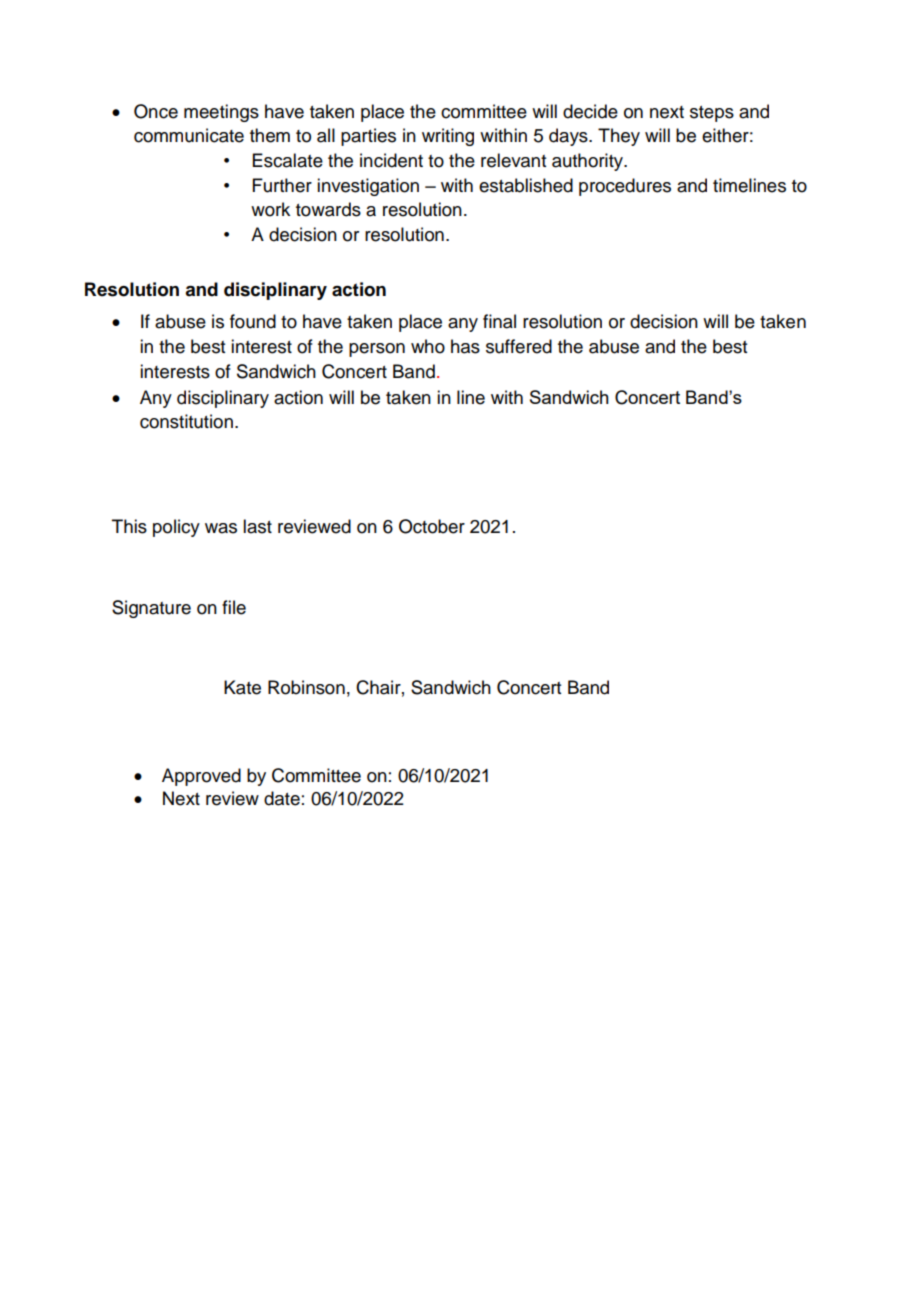 The width and height of the screenshot is (924, 1308). Describe the element at coordinates (432, 526) in the screenshot. I see `October` at that location.
